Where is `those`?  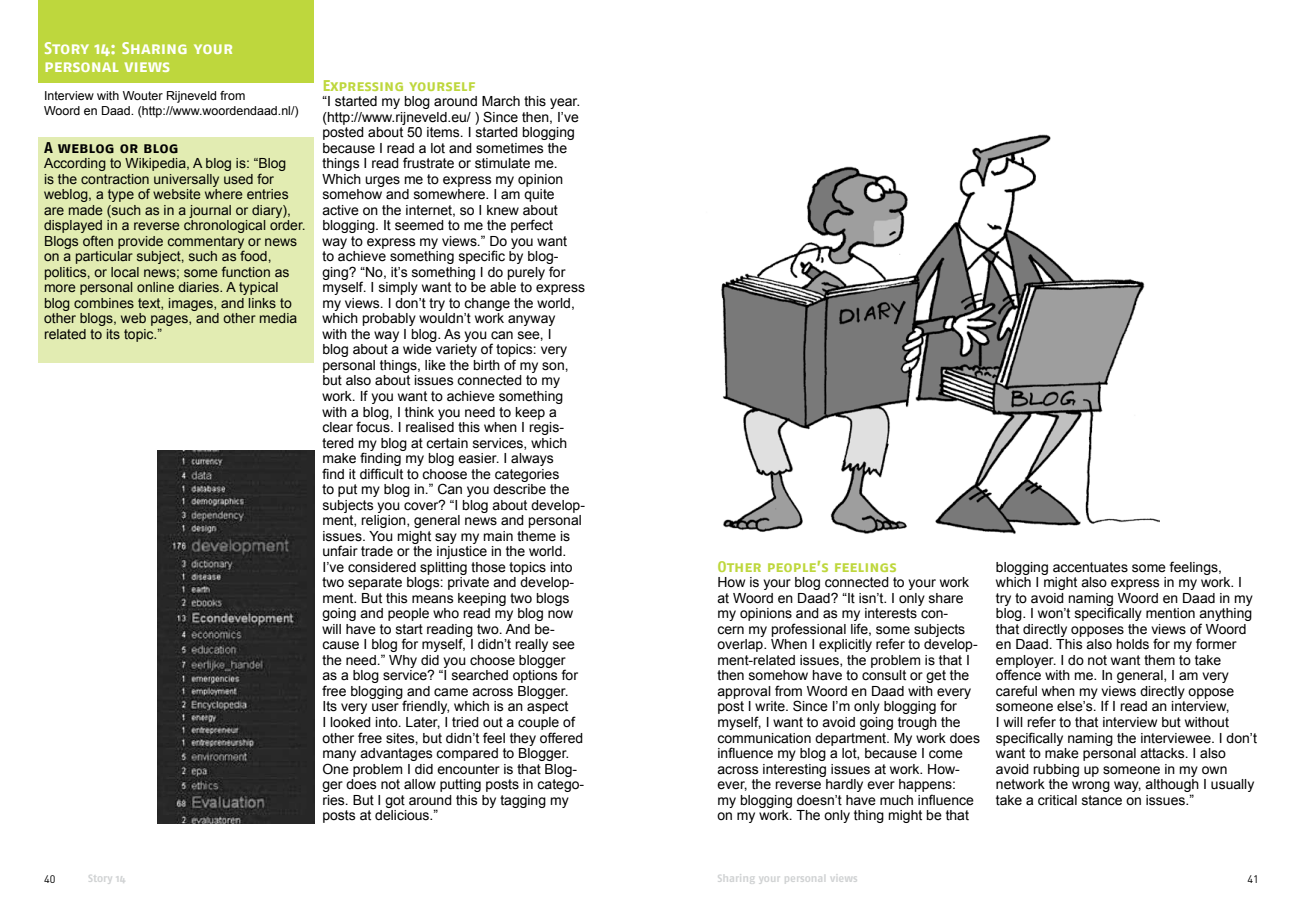 those is located at coordinates (488, 567).
